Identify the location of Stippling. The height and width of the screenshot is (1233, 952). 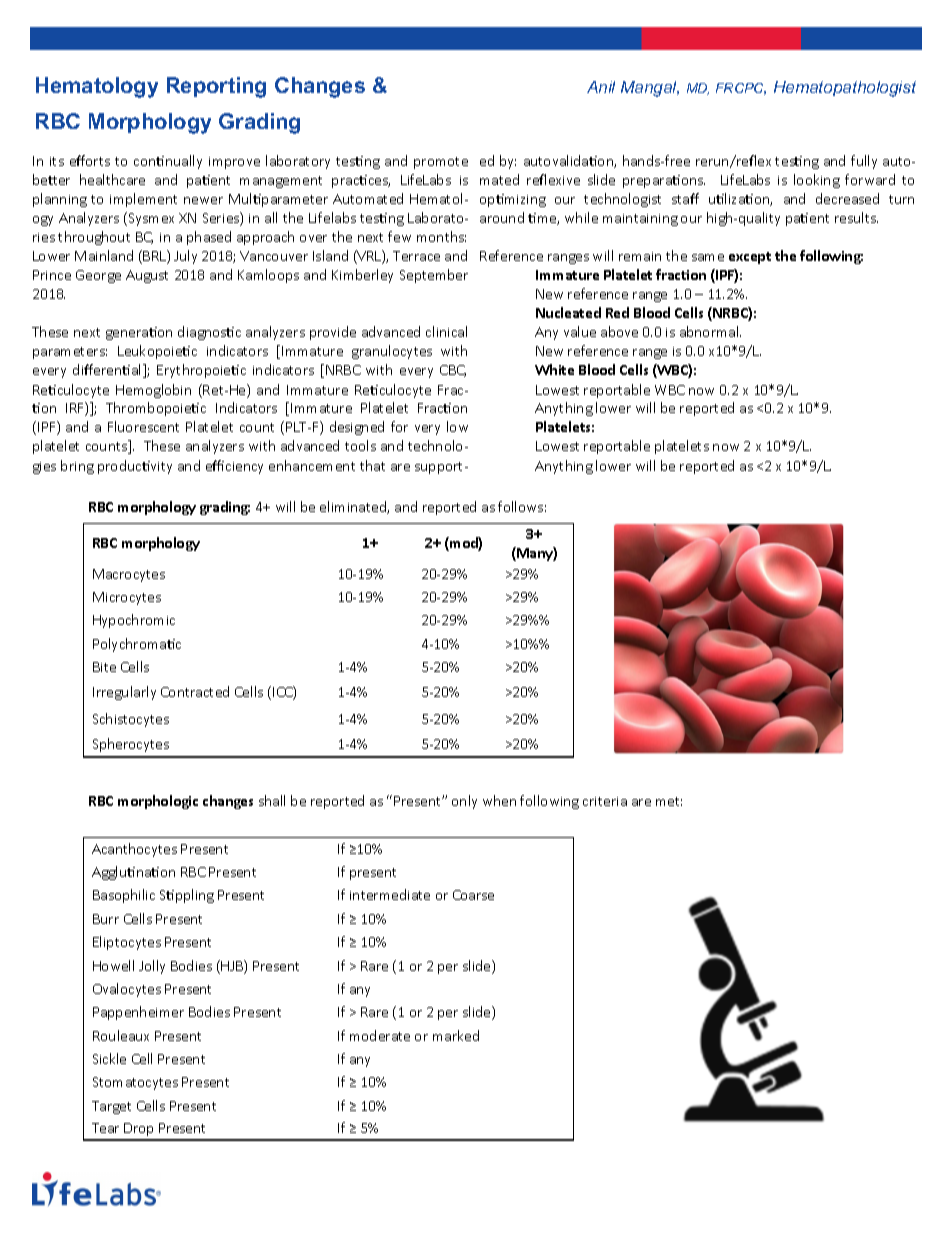
(187, 896).
